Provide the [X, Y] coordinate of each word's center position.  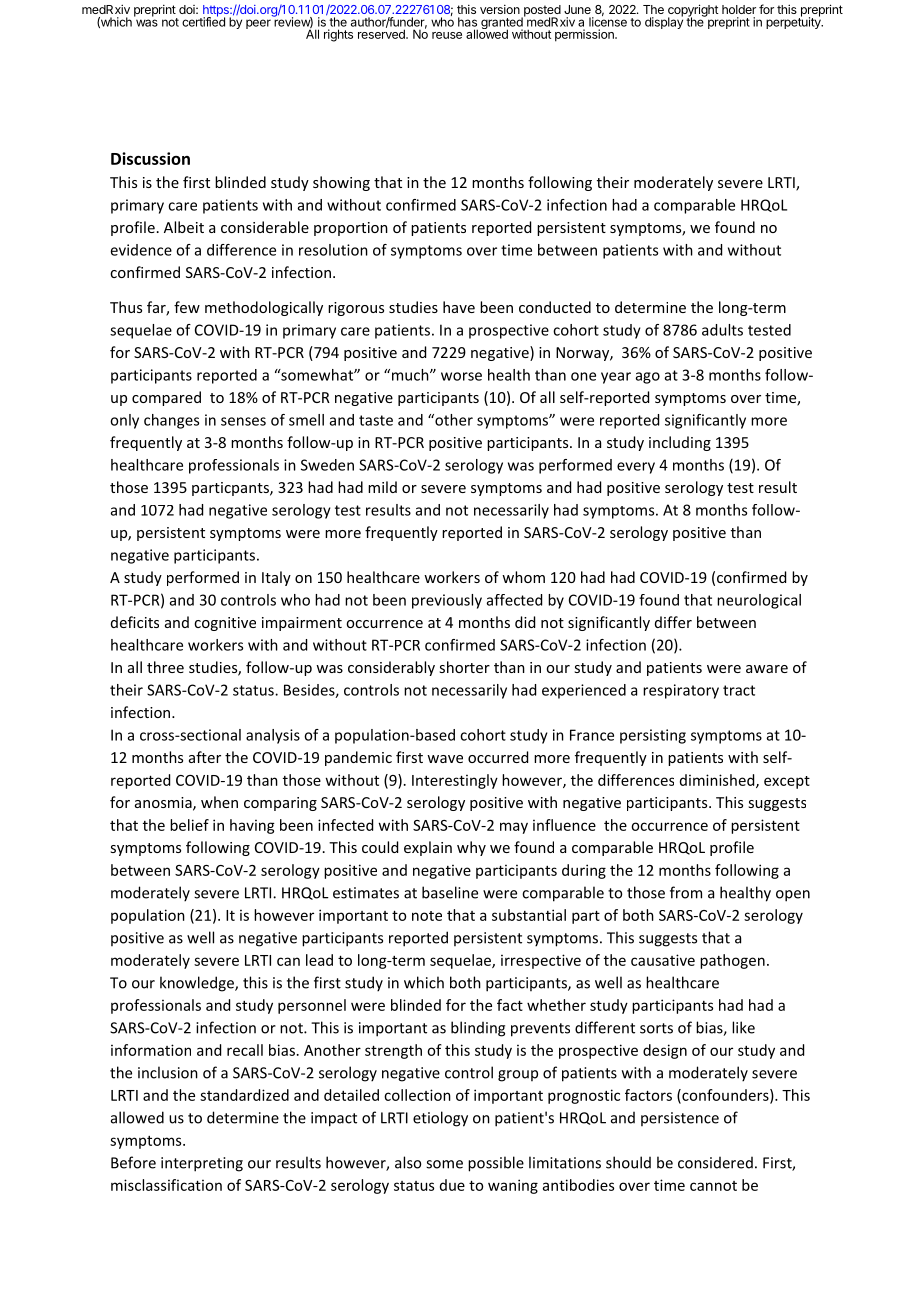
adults [722, 330]
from [686, 892]
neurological [759, 601]
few [187, 307]
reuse [447, 35]
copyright [693, 11]
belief [189, 825]
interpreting [202, 1164]
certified [203, 21]
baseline [450, 892]
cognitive [225, 624]
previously [447, 601]
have [459, 307]
